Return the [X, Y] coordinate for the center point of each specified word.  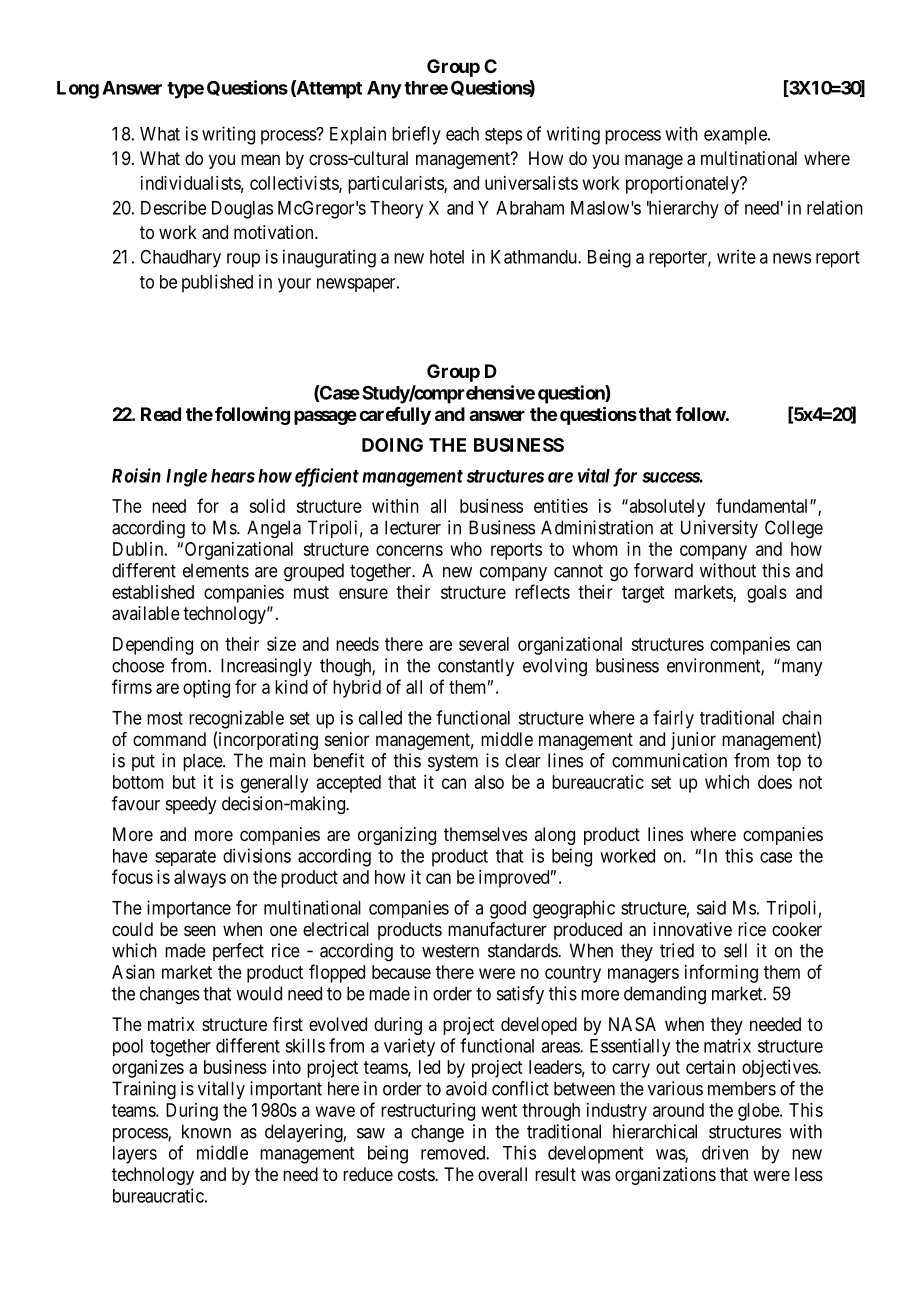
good [508, 910]
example [736, 136]
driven [725, 1152]
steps [503, 136]
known [206, 1131]
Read [161, 414]
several [484, 644]
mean [260, 159]
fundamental [763, 505]
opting [206, 689]
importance [189, 909]
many [800, 668]
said [711, 907]
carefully [395, 416]
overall [502, 1174]
